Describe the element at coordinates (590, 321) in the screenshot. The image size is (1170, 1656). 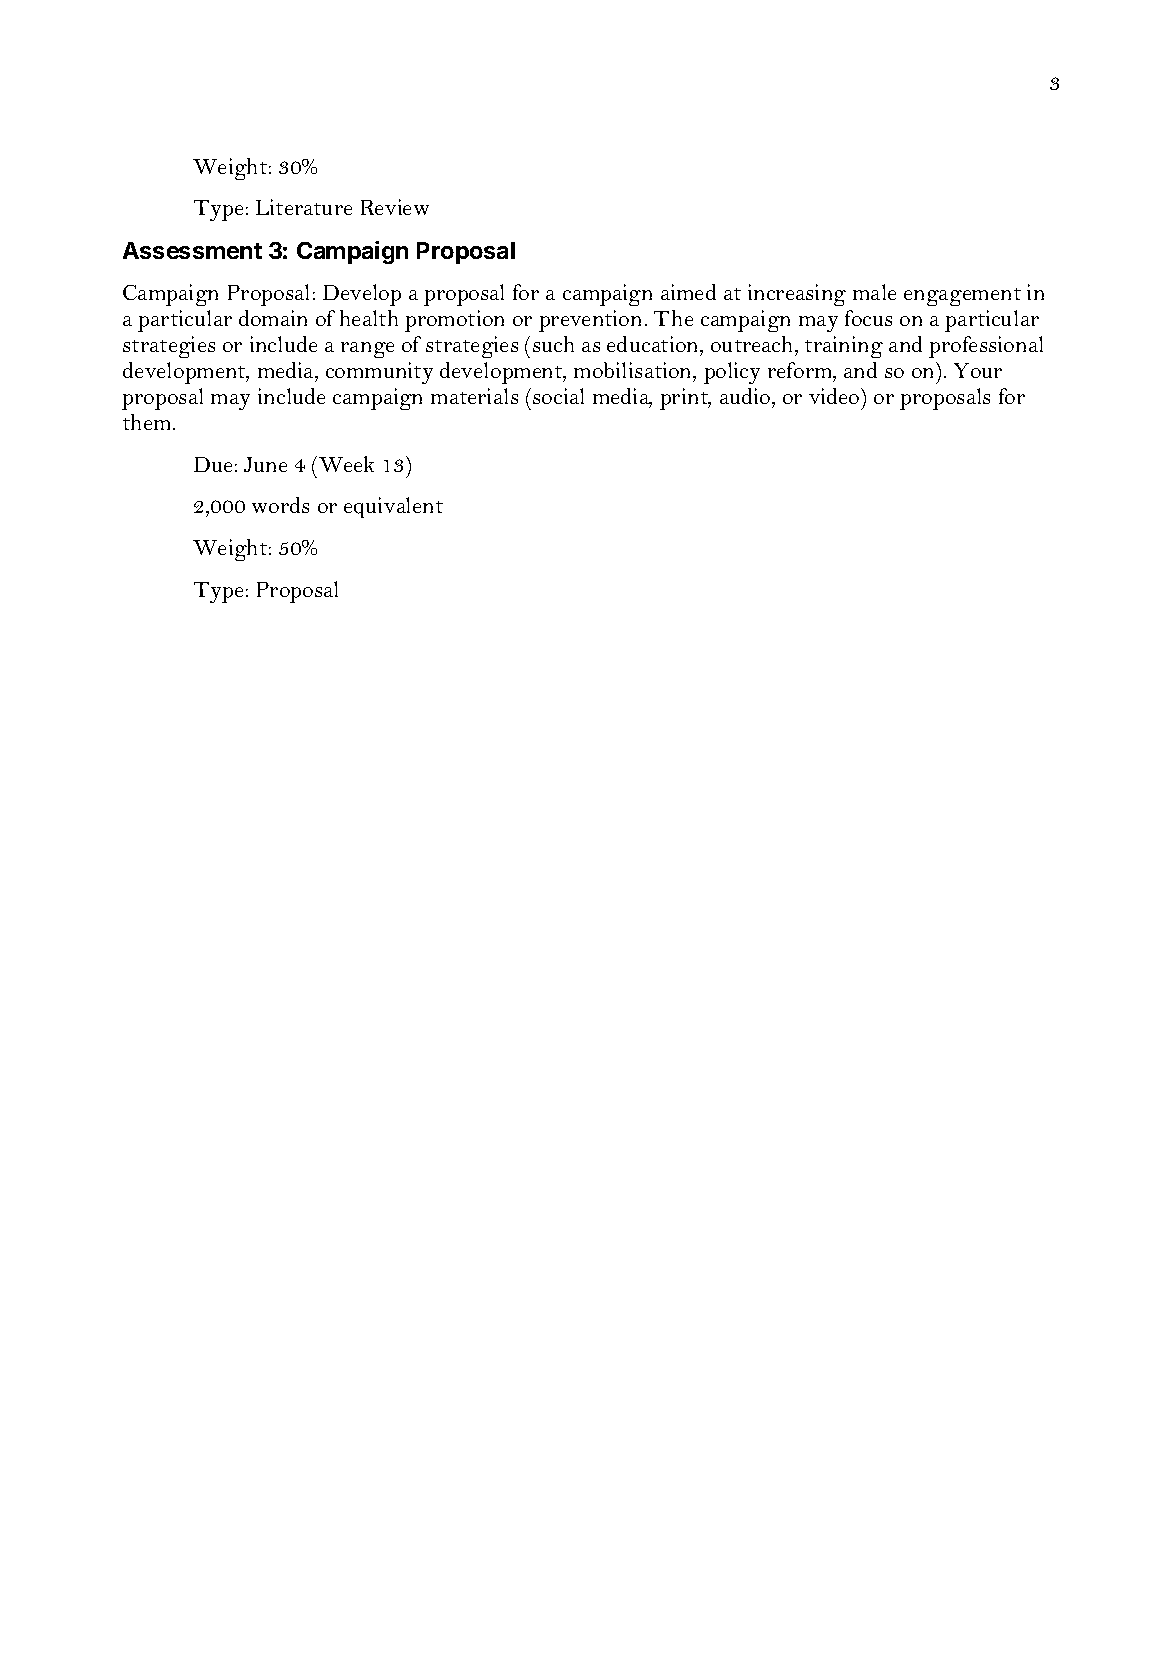
I see `prevention` at that location.
